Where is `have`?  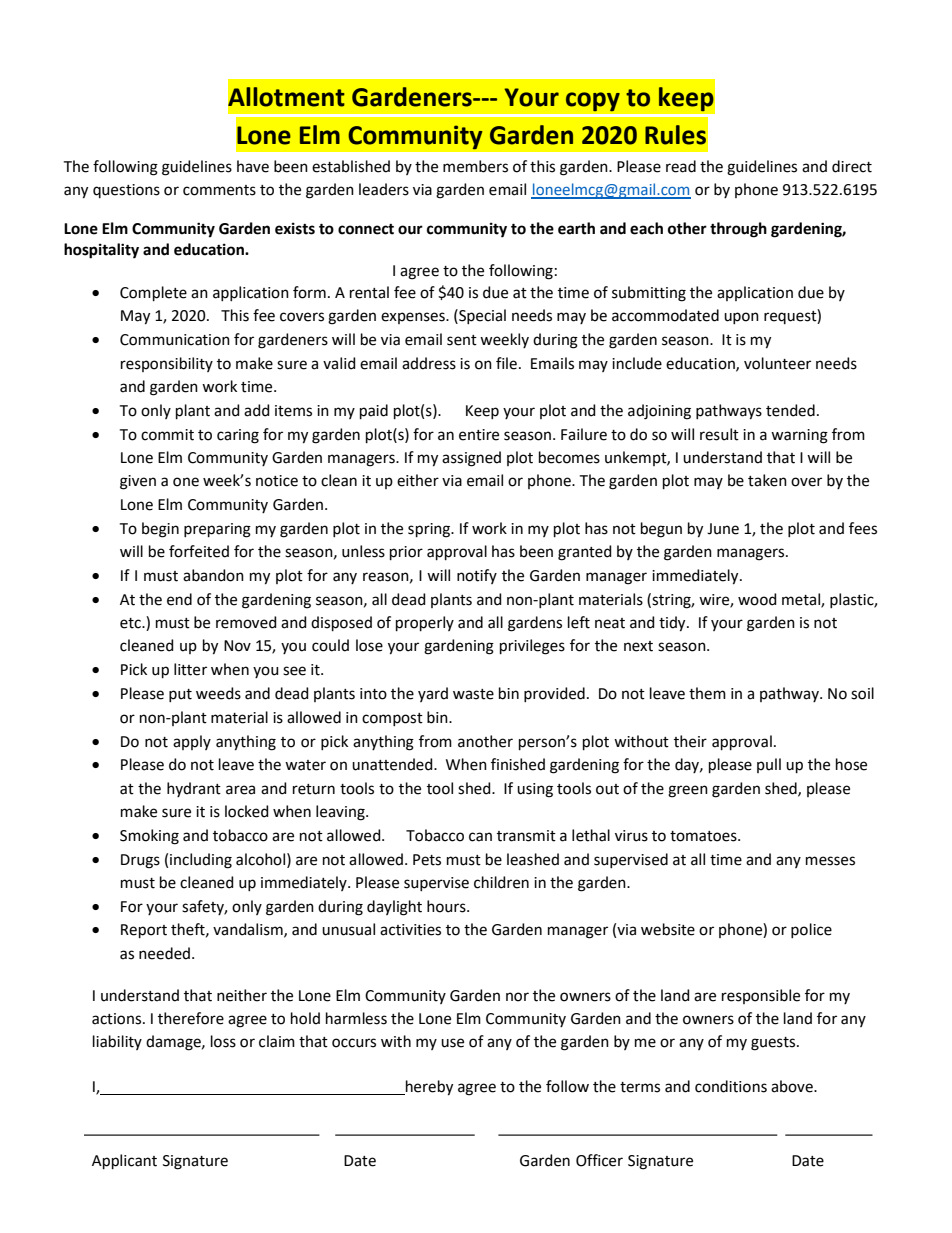
have is located at coordinates (253, 166).
